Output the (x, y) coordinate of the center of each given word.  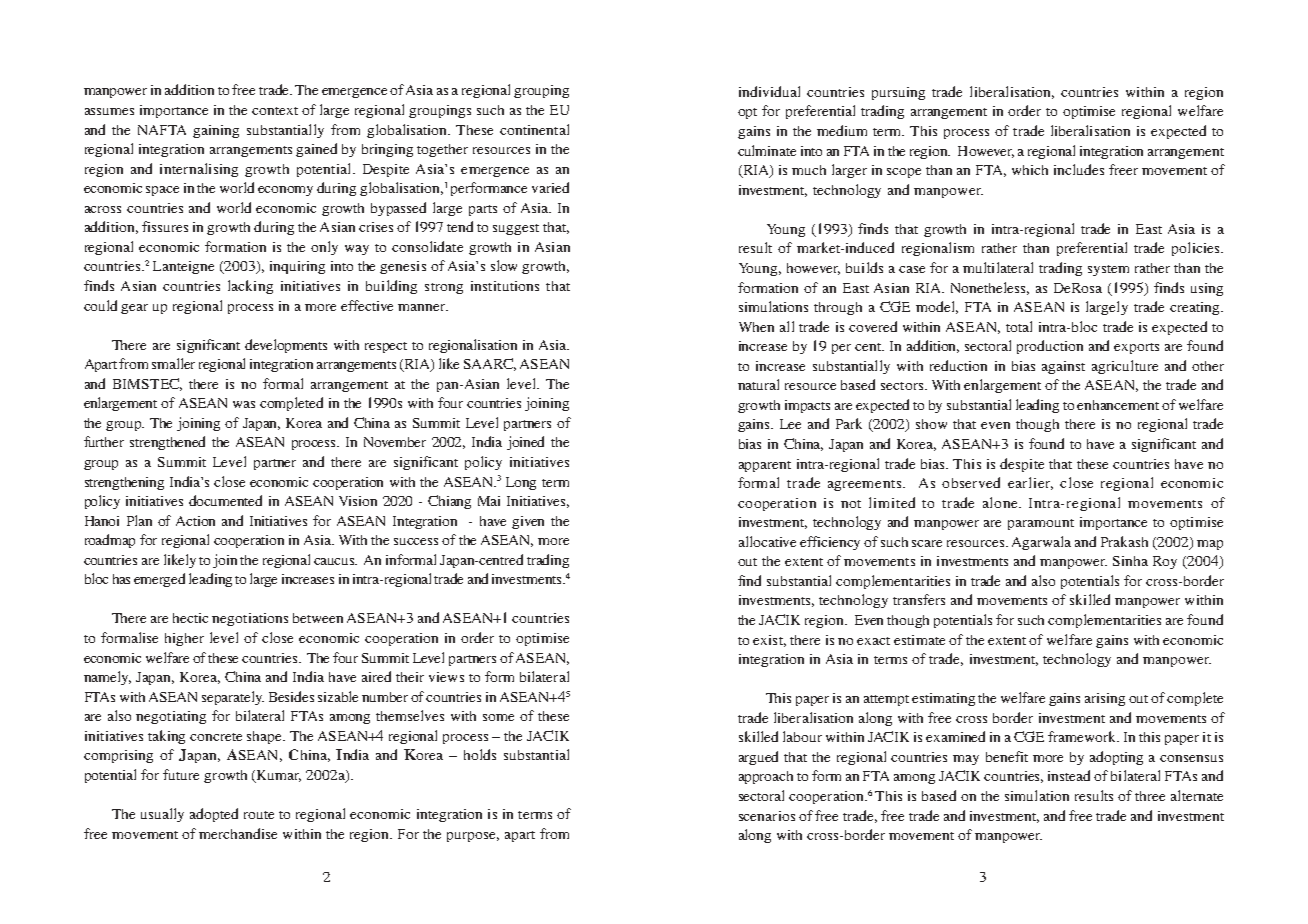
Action (195, 521)
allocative (767, 541)
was (244, 404)
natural (758, 384)
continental (534, 129)
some (498, 717)
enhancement (1118, 405)
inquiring (297, 267)
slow (504, 265)
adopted (214, 815)
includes (1079, 169)
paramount (1041, 524)
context (275, 111)
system (1108, 270)
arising (1105, 699)
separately (233, 698)
